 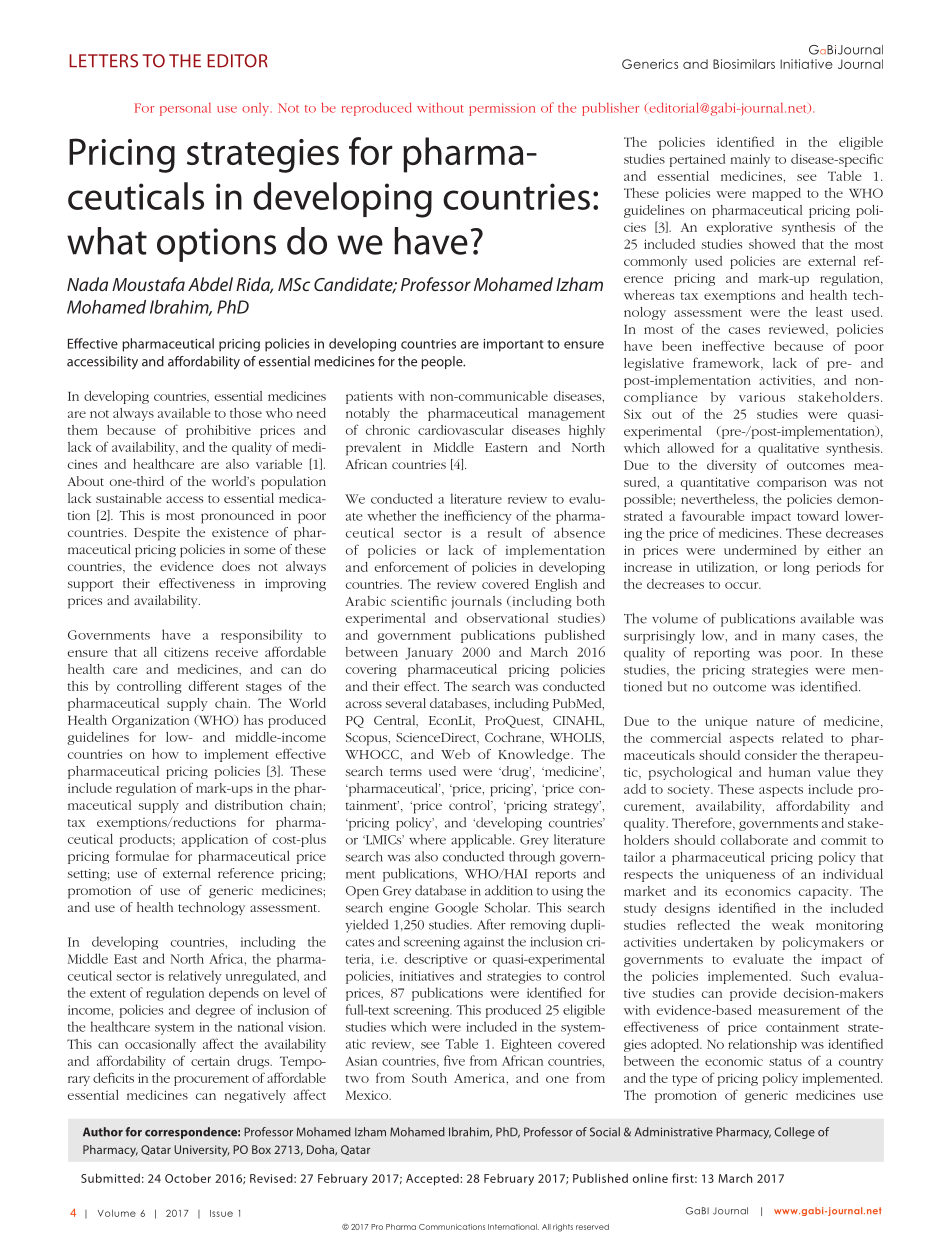 I want to click on personal, so click(x=185, y=109).
